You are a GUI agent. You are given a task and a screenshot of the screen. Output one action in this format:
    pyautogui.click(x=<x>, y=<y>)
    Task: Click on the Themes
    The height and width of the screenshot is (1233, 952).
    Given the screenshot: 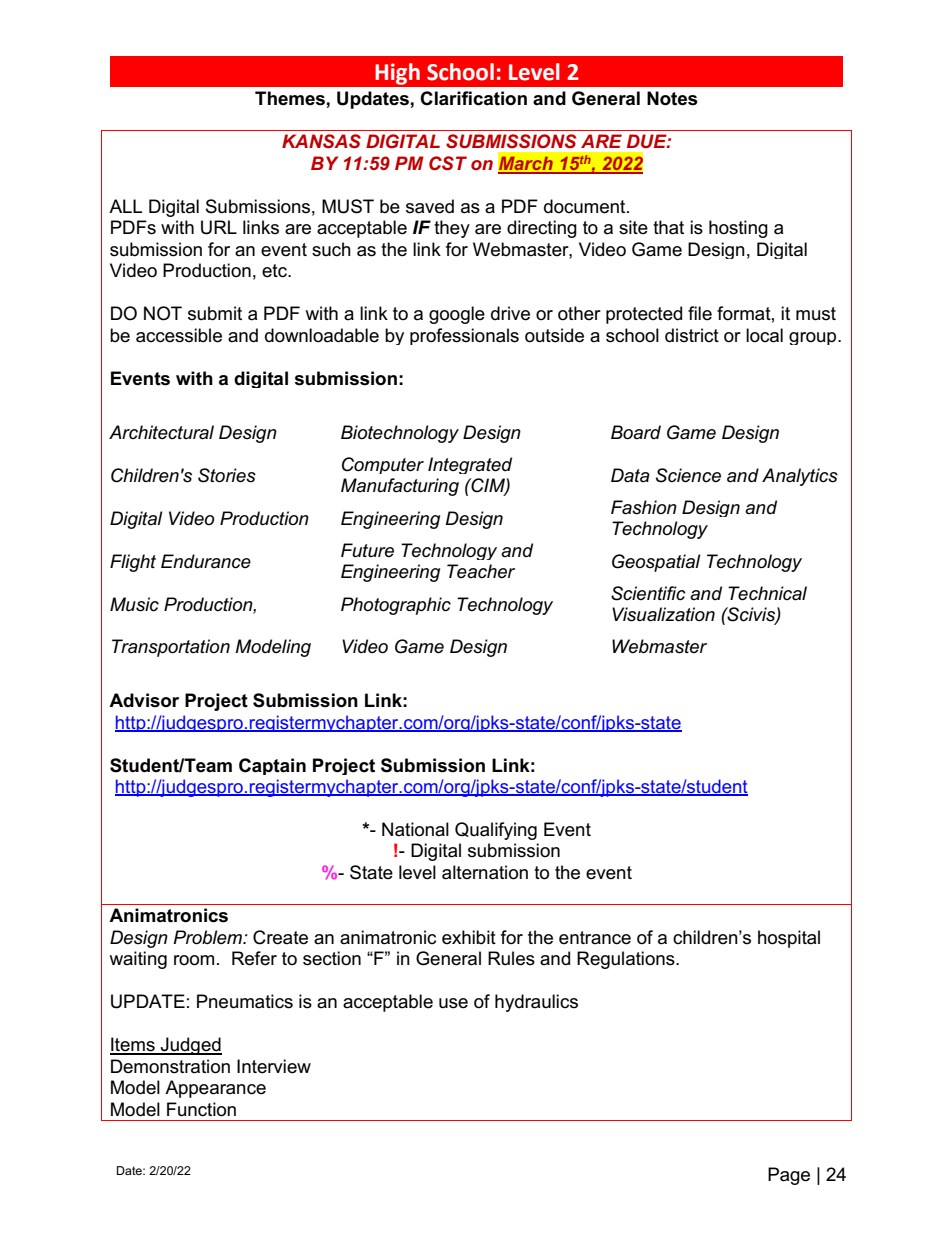 What is the action you would take?
    pyautogui.click(x=290, y=98)
